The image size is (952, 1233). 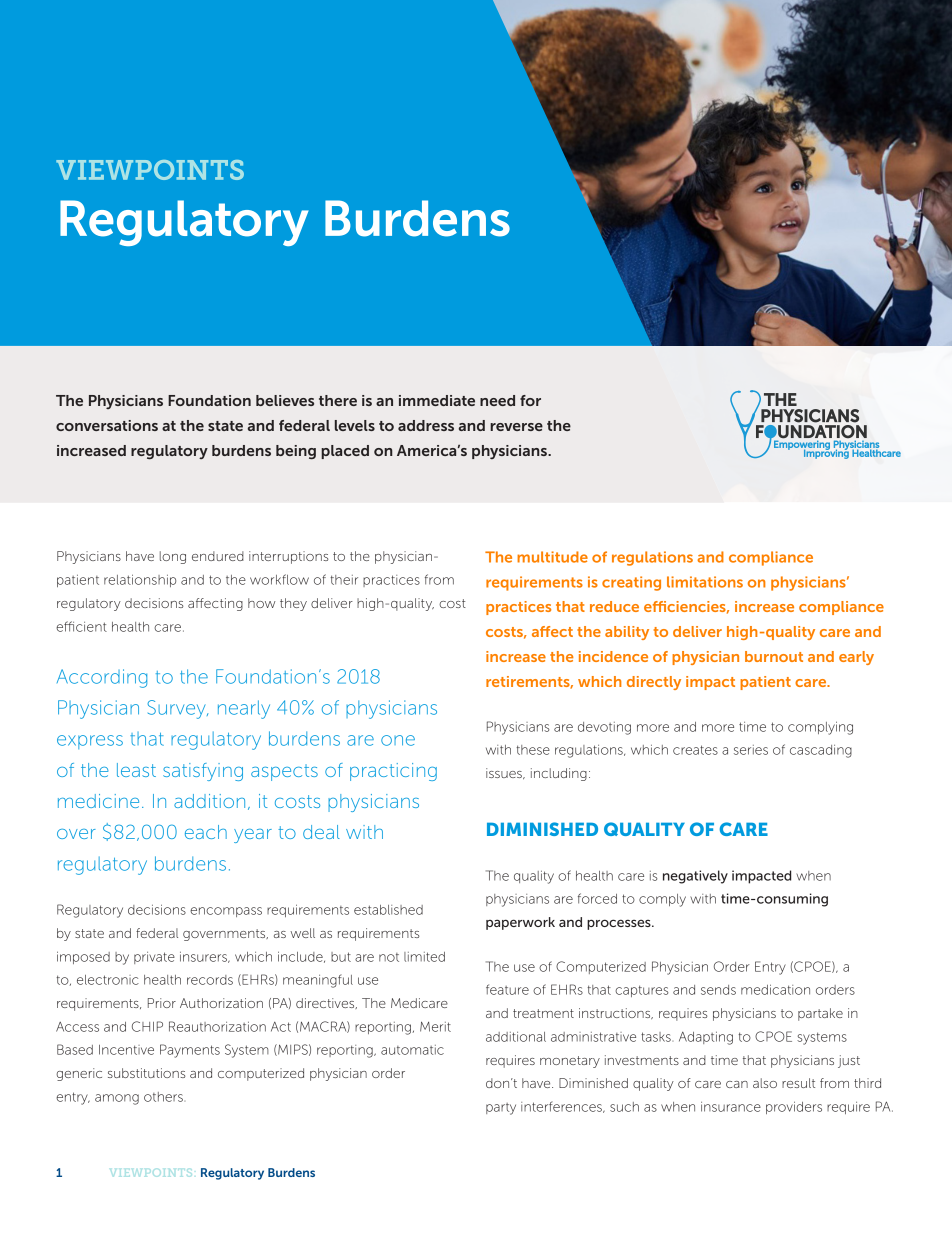 What do you see at coordinates (751, 750) in the screenshot?
I see `series` at bounding box center [751, 750].
